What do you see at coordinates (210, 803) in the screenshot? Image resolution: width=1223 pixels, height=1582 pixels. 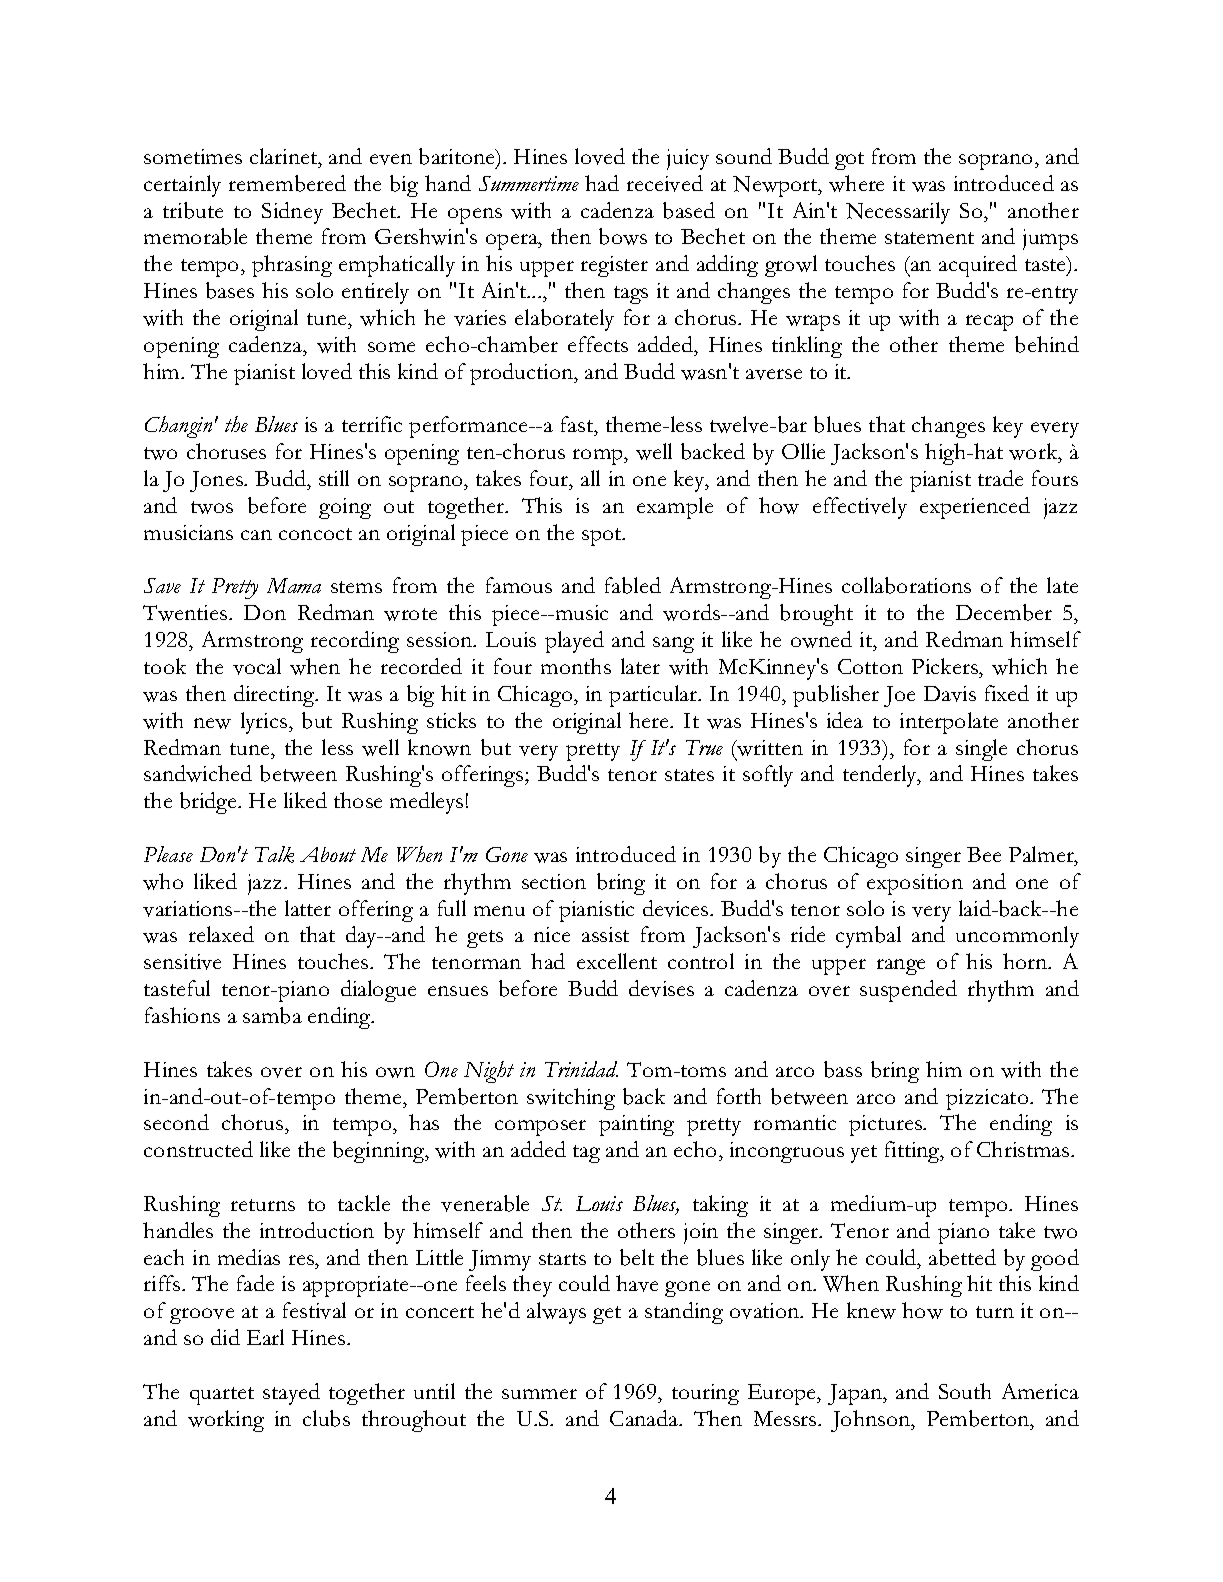 I see `bridge` at bounding box center [210, 803].
